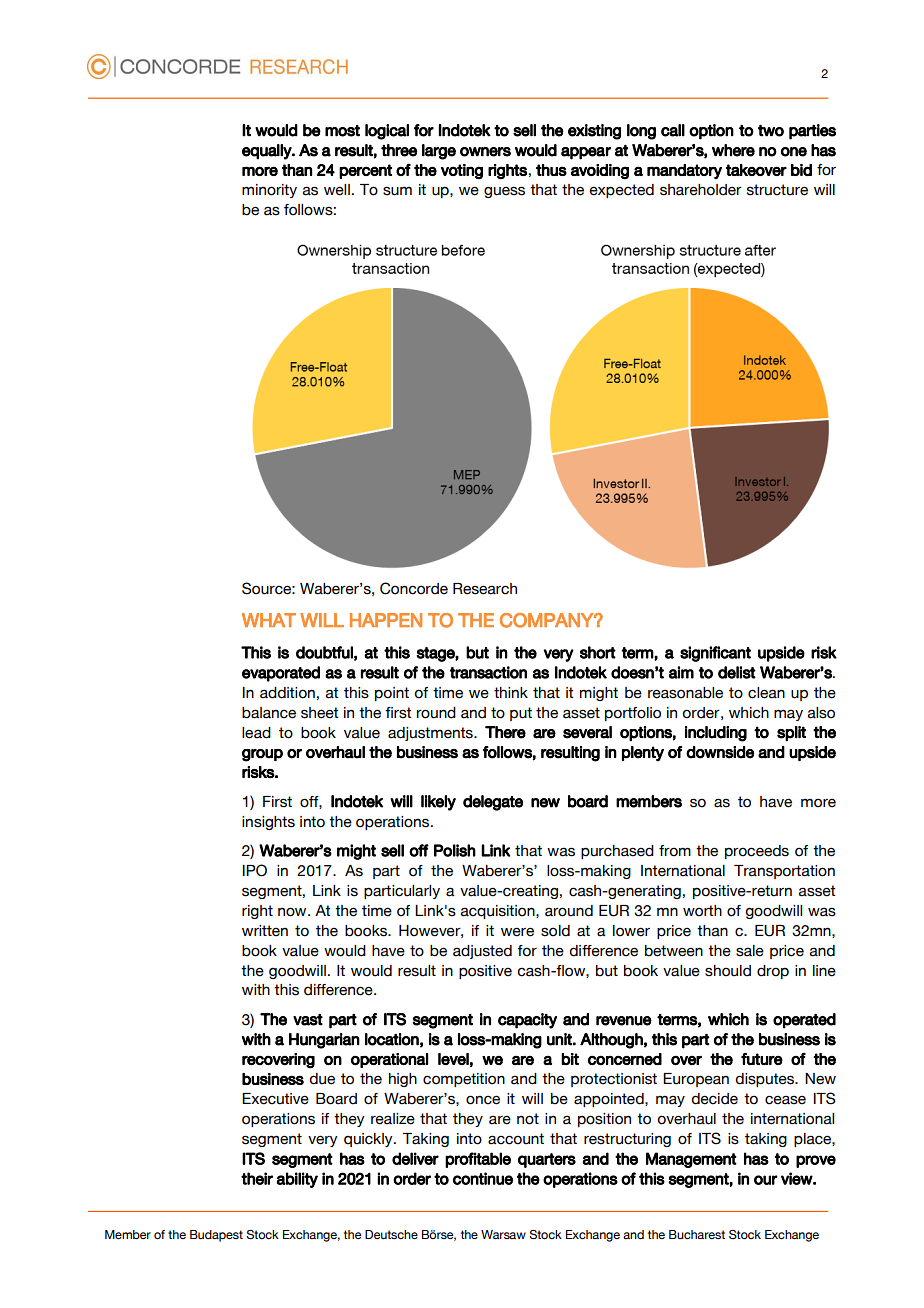  I want to click on proceeds, so click(757, 852).
